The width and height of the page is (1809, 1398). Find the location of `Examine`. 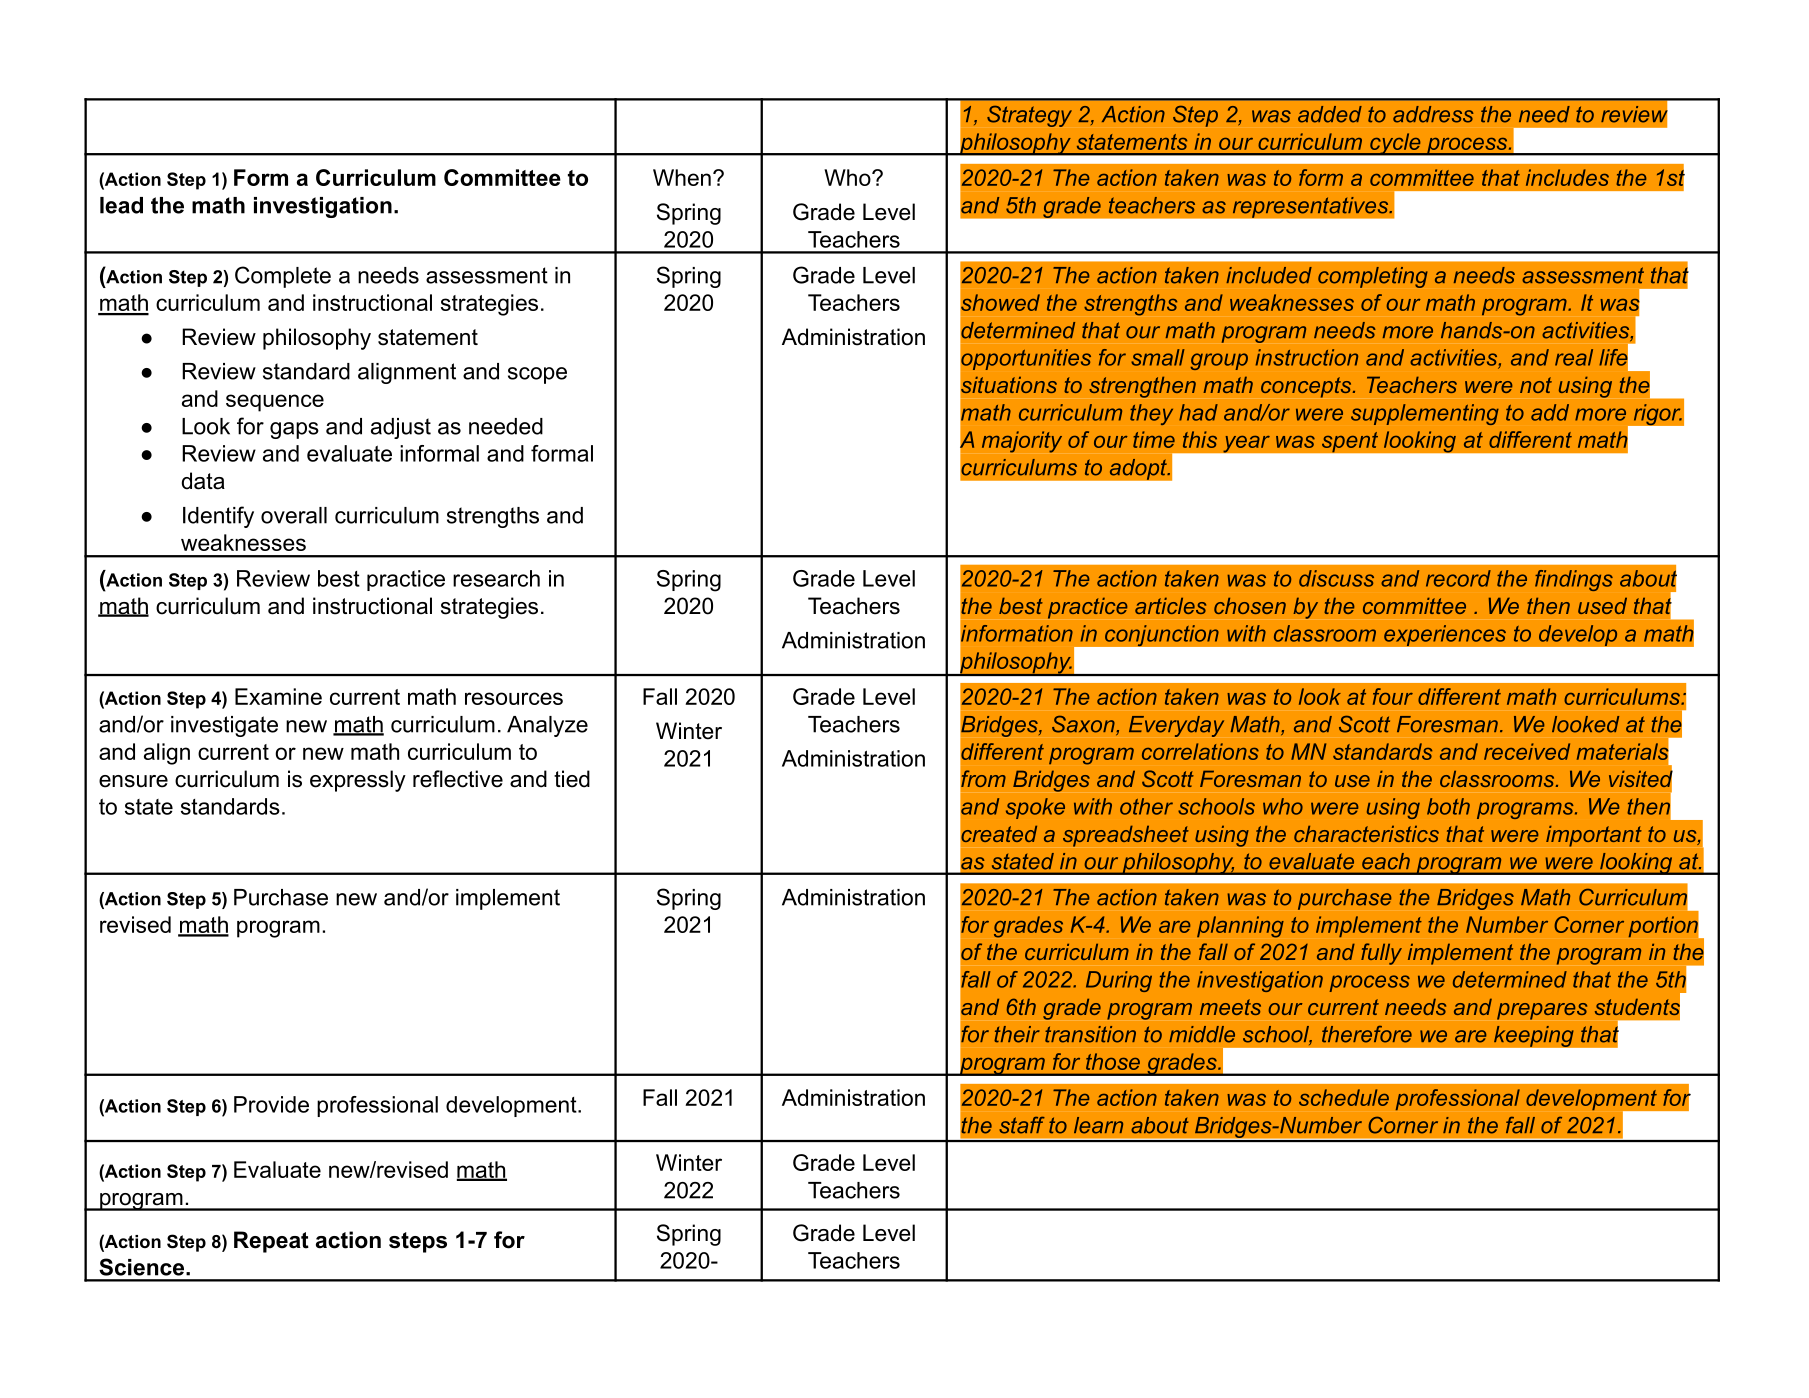

Examine is located at coordinates (278, 696).
